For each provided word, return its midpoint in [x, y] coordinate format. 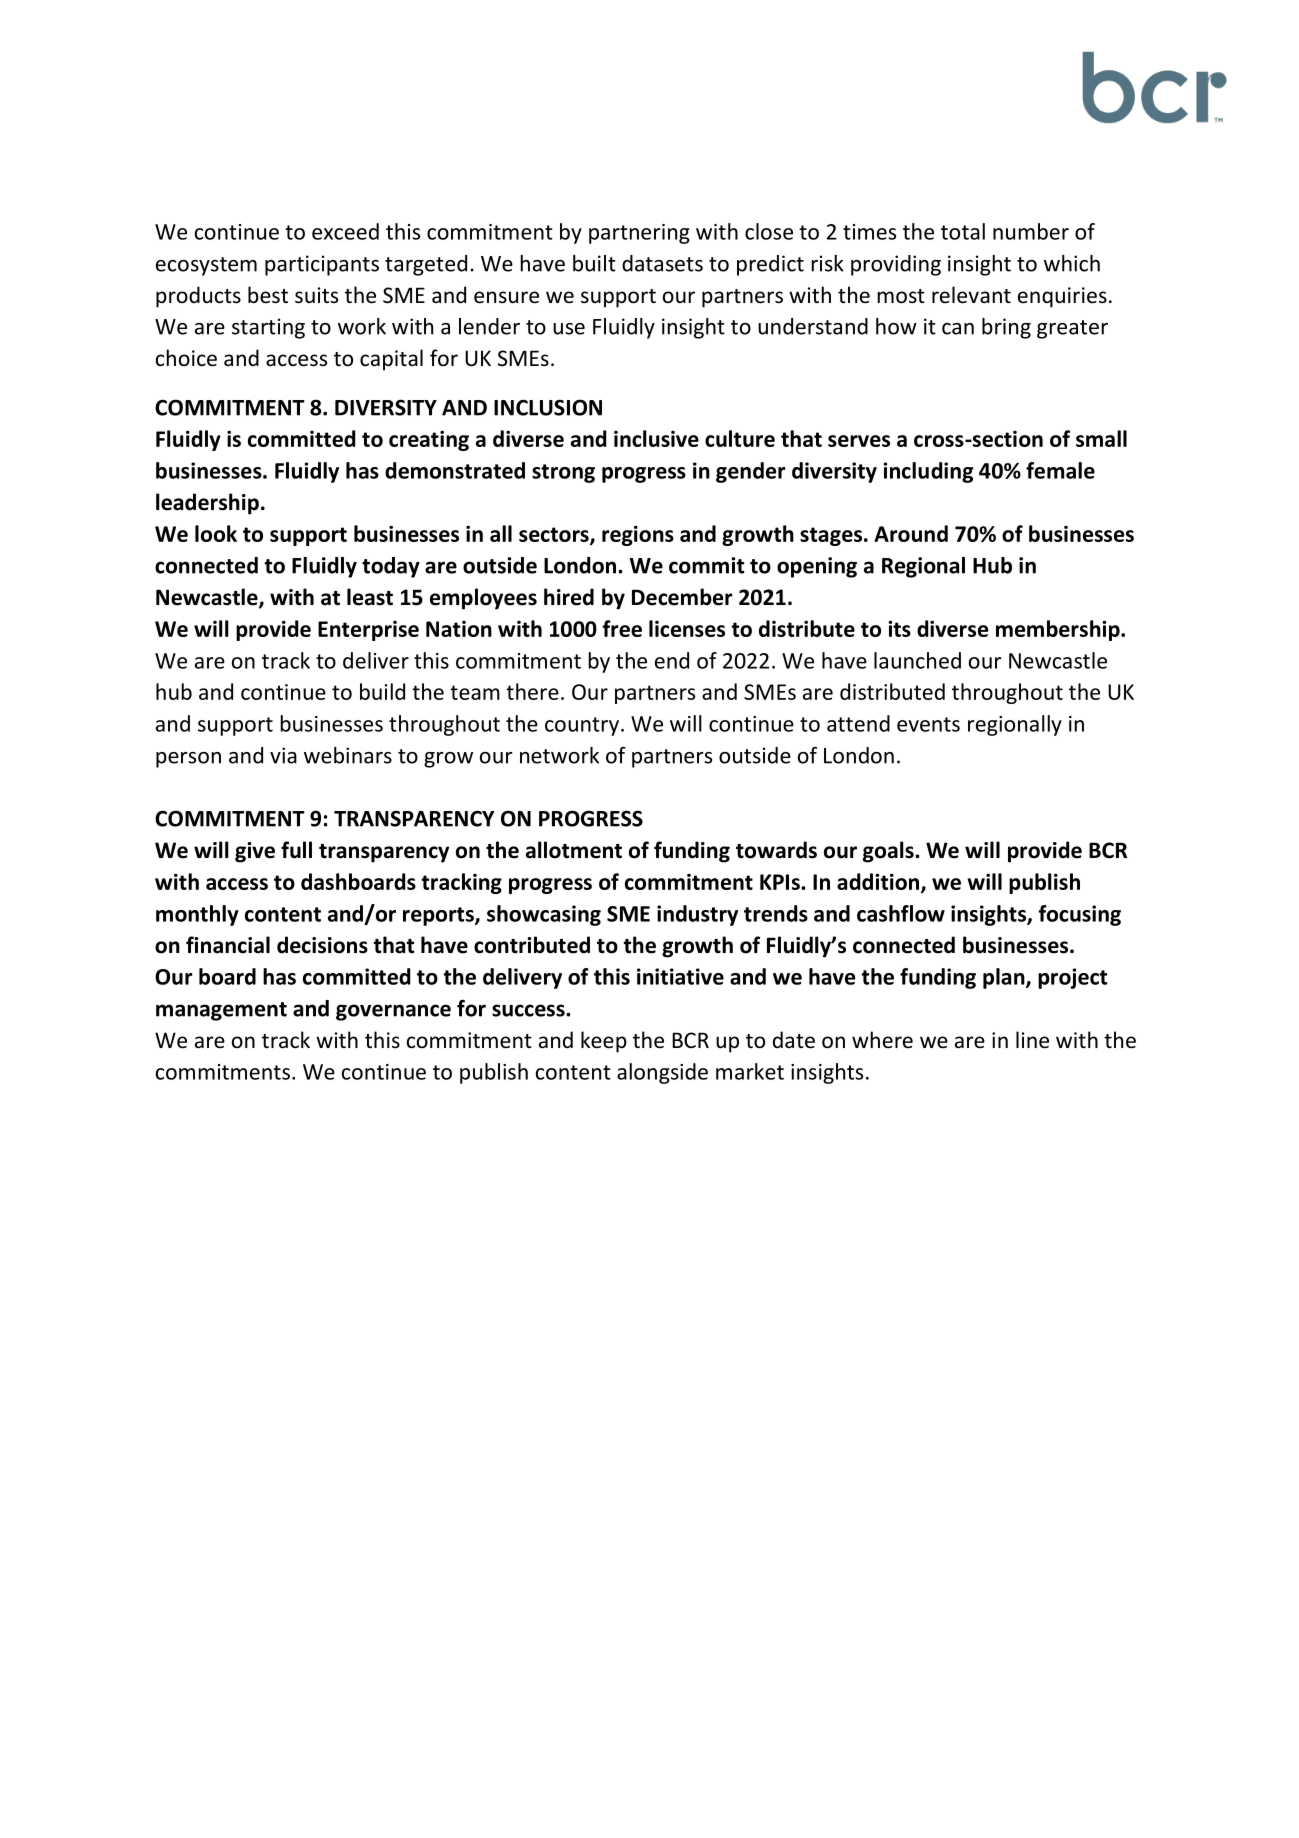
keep [604, 1042]
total [963, 231]
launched [917, 660]
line [1032, 1040]
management [221, 1011]
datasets [662, 263]
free [622, 628]
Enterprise [368, 631]
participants [322, 265]
